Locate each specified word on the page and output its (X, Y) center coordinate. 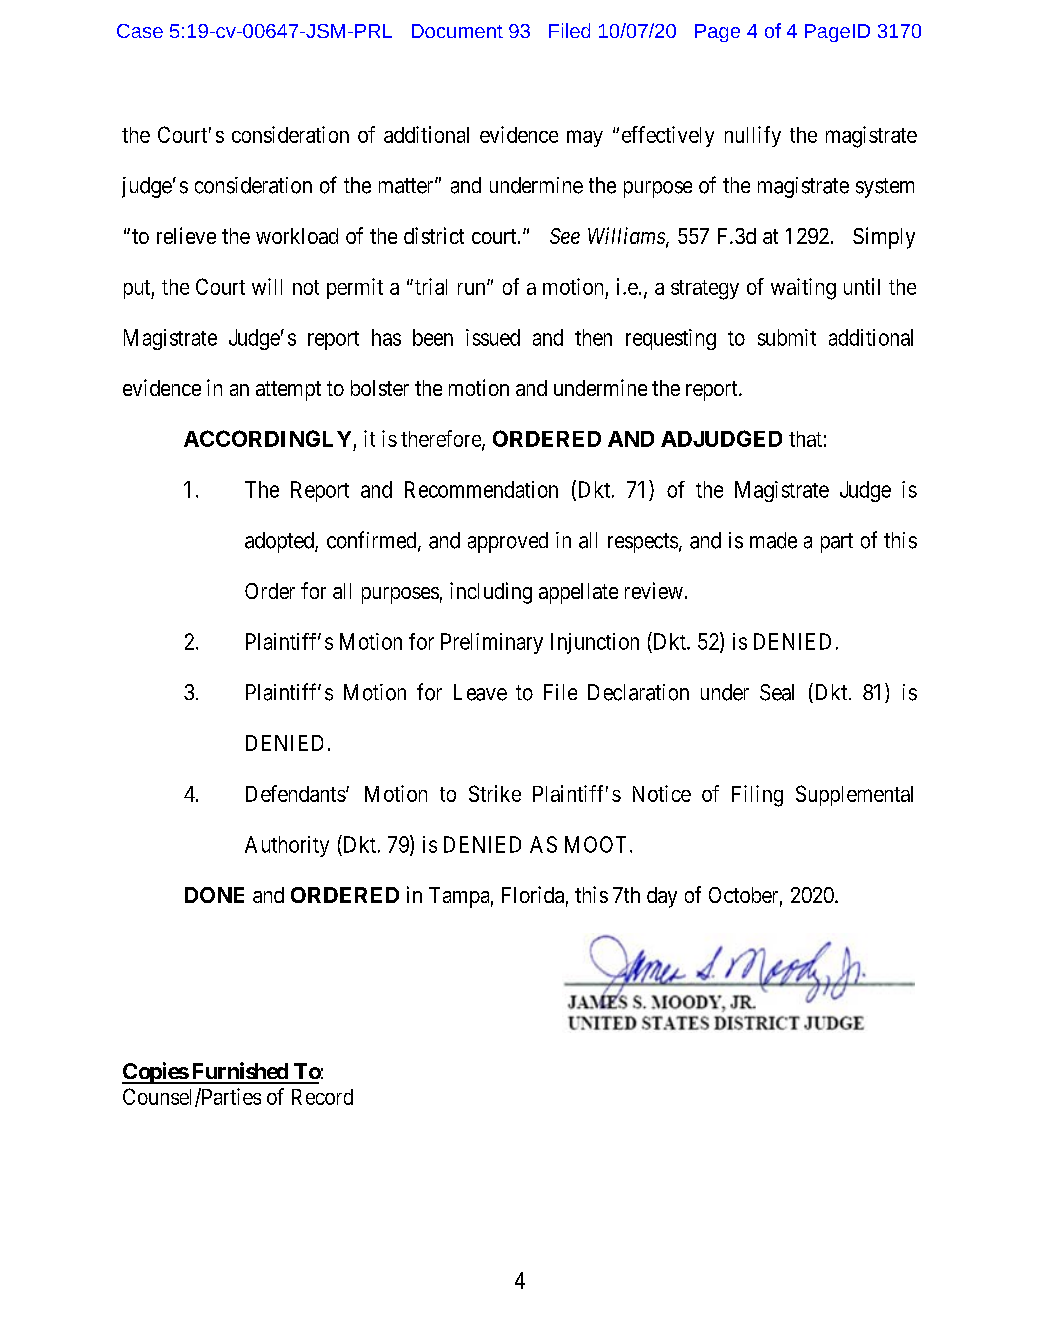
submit (787, 337)
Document (457, 31)
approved (508, 542)
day (662, 897)
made (773, 540)
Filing (757, 796)
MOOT (595, 844)
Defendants (296, 793)
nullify (753, 136)
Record (322, 1097)
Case (140, 31)
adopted (280, 542)
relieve (186, 235)
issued (493, 337)
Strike (495, 793)
